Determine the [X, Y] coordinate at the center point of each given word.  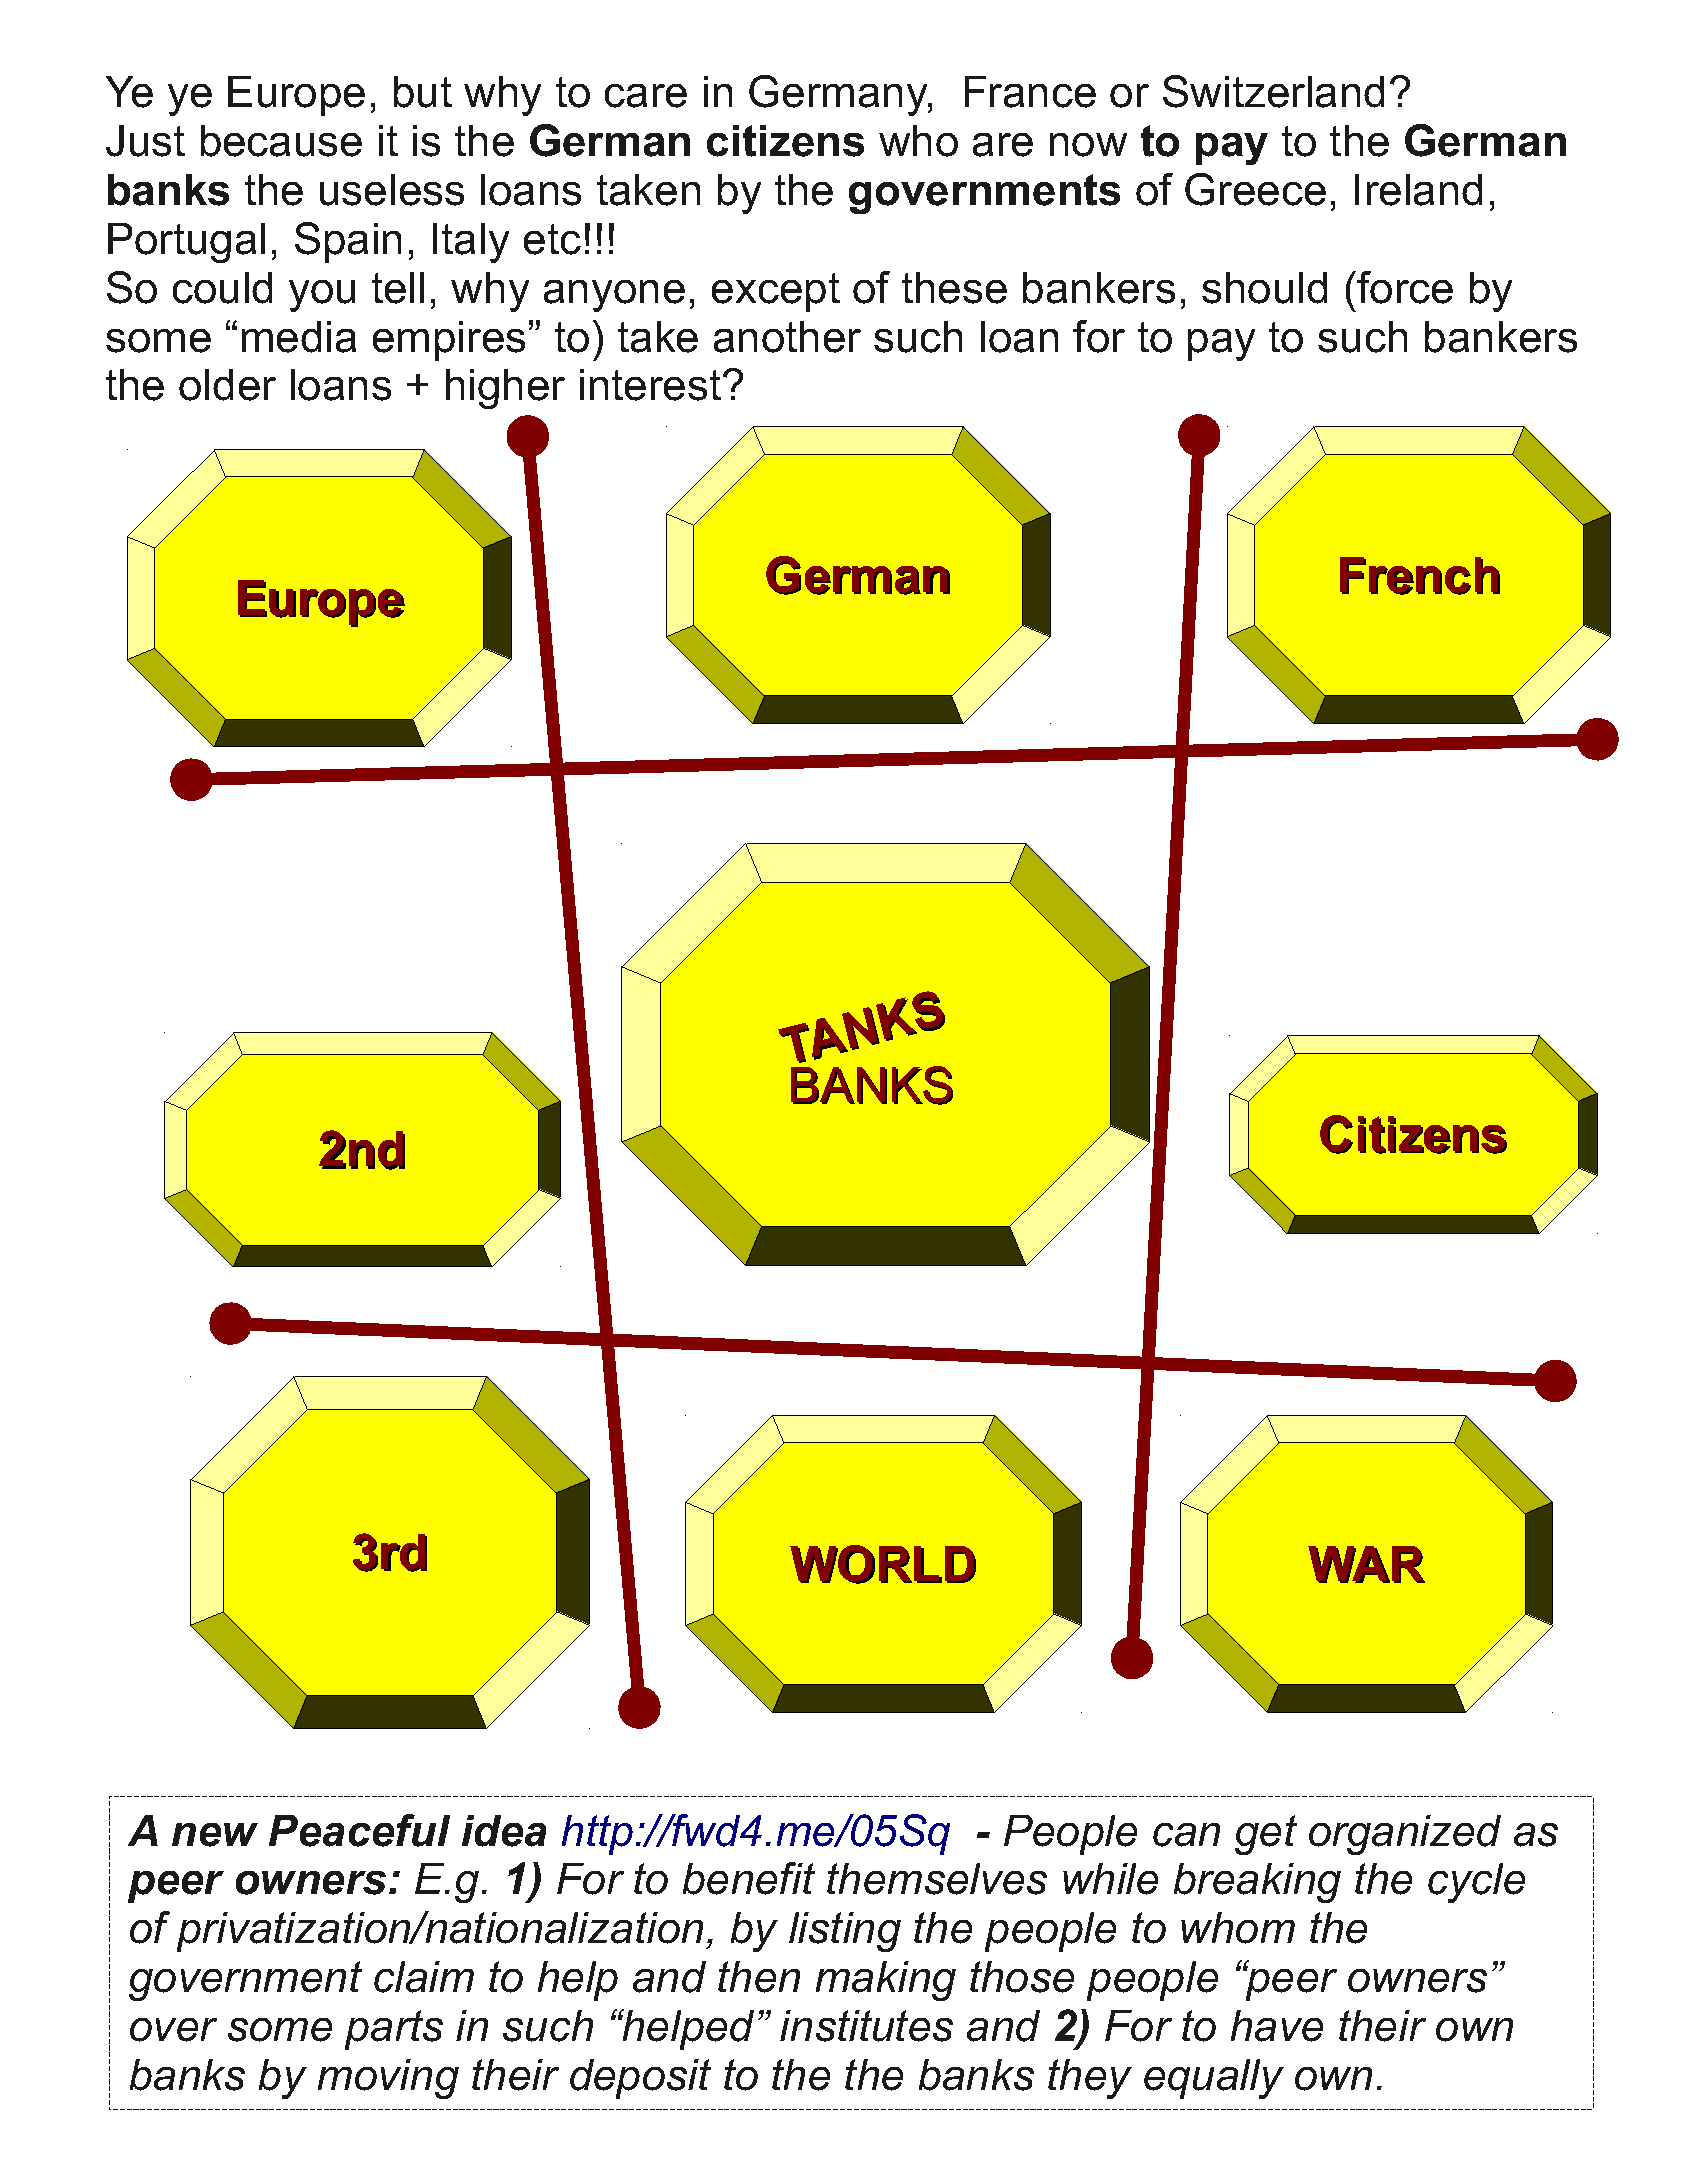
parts [394, 2030]
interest [652, 385]
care [646, 96]
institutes [866, 2026]
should [1264, 288]
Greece [1255, 189]
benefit [749, 1878]
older [227, 385]
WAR [1367, 1564]
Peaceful [359, 1830]
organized [1405, 1835]
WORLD [883, 1564]
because [281, 141]
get [1266, 1835]
